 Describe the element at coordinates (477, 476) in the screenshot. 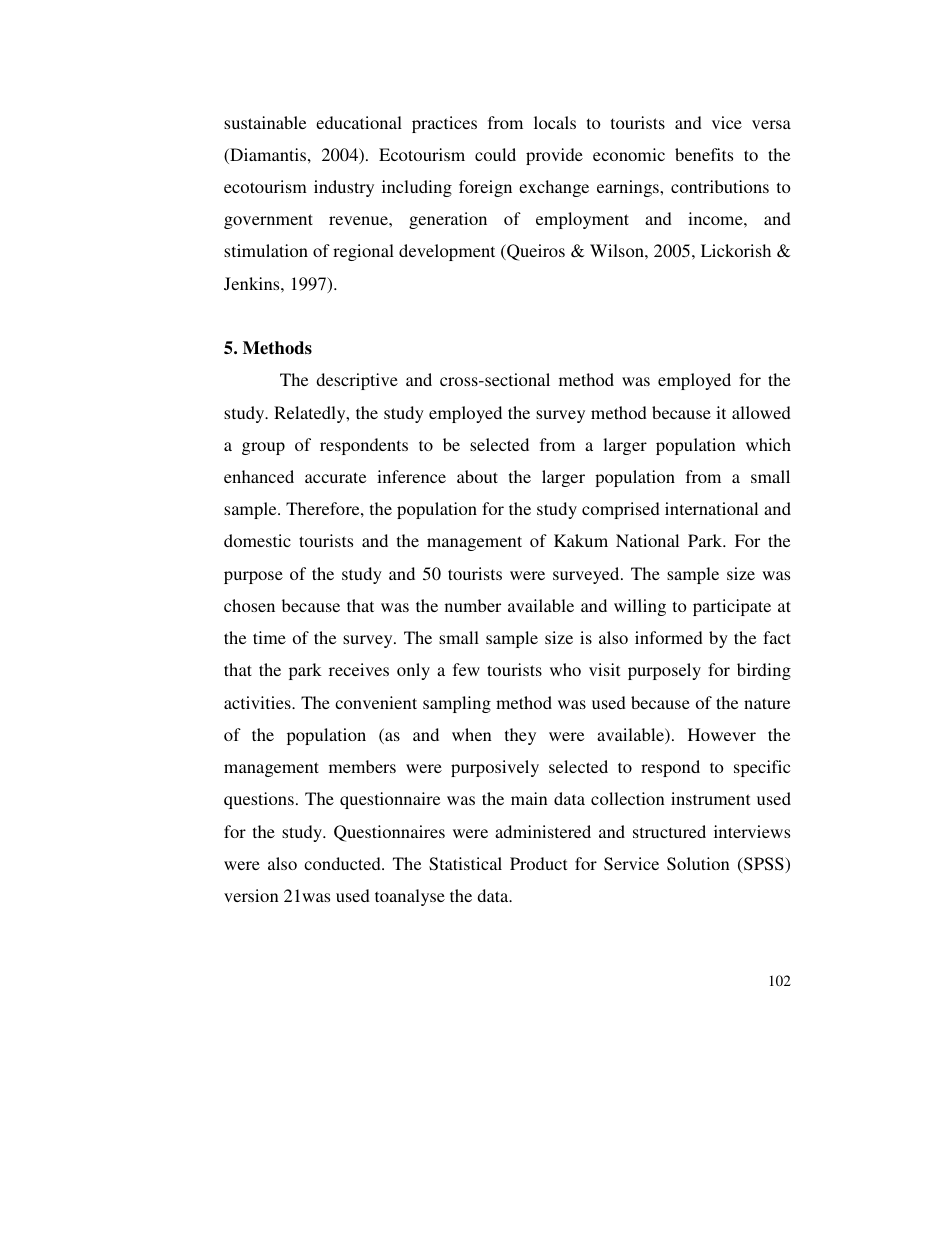

I see `about` at that location.
